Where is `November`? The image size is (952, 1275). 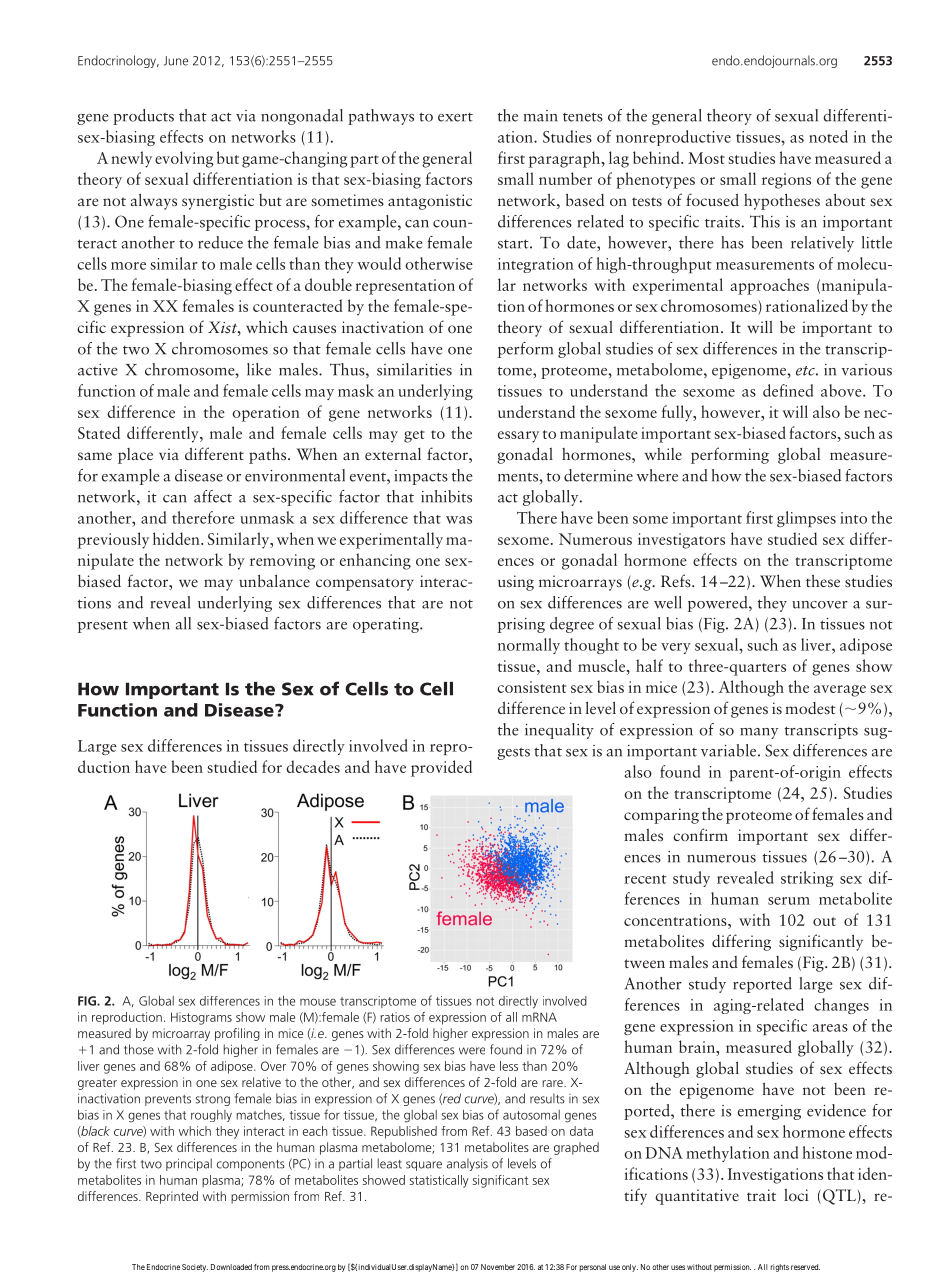
November is located at coordinates (498, 1267).
